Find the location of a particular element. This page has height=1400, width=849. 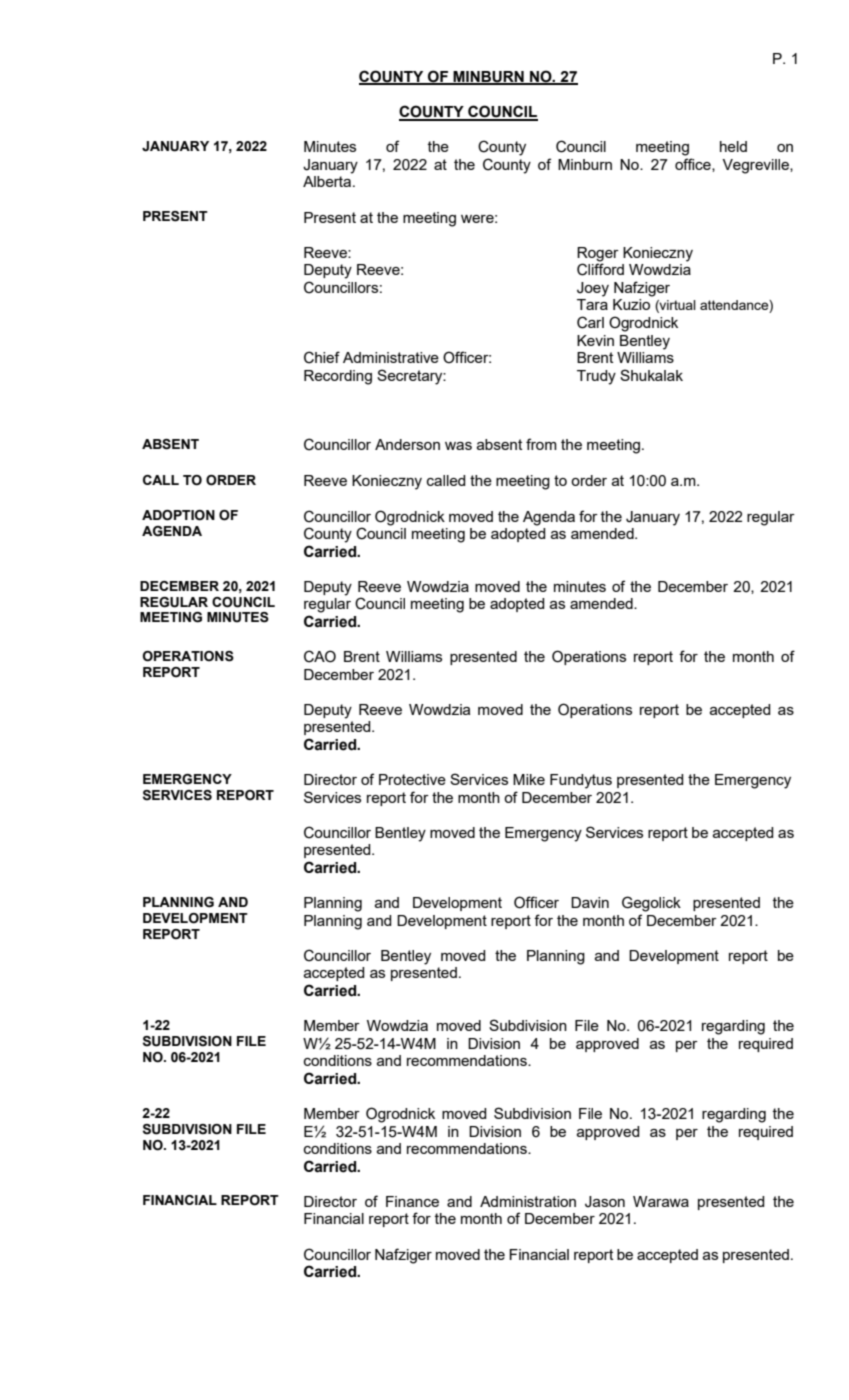

was is located at coordinates (458, 446).
